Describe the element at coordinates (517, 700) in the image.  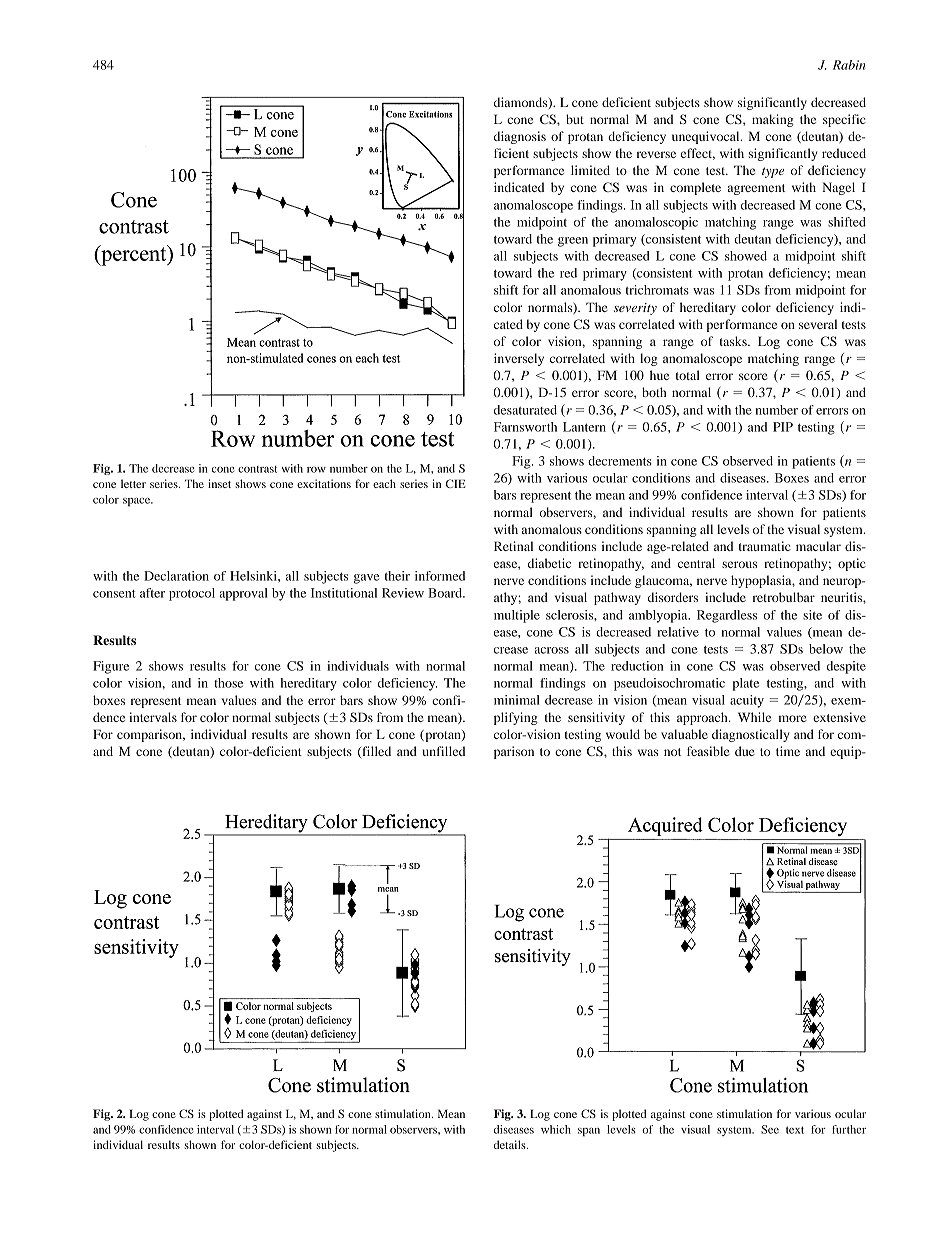
I see `minimal` at that location.
